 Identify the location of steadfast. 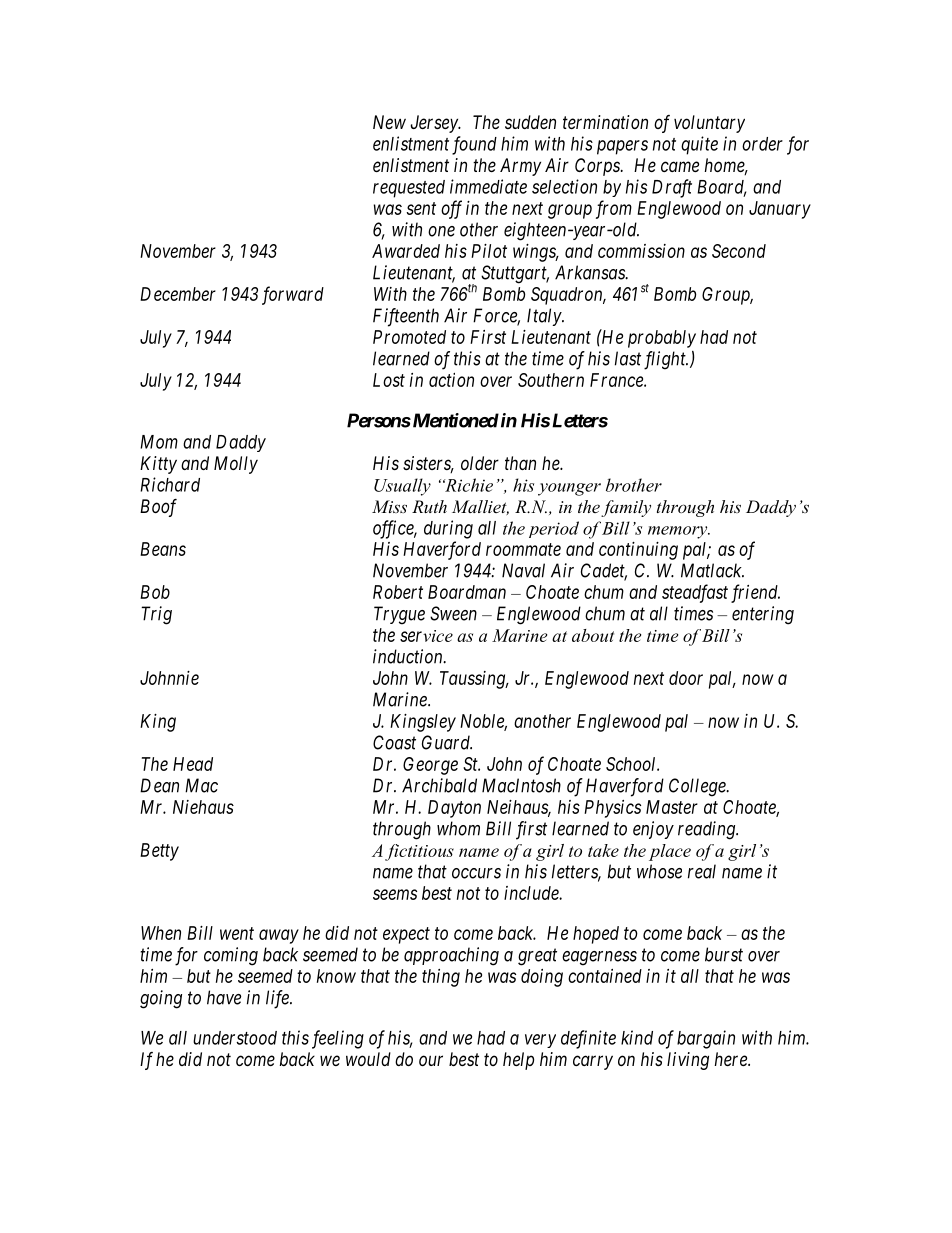
(695, 593).
